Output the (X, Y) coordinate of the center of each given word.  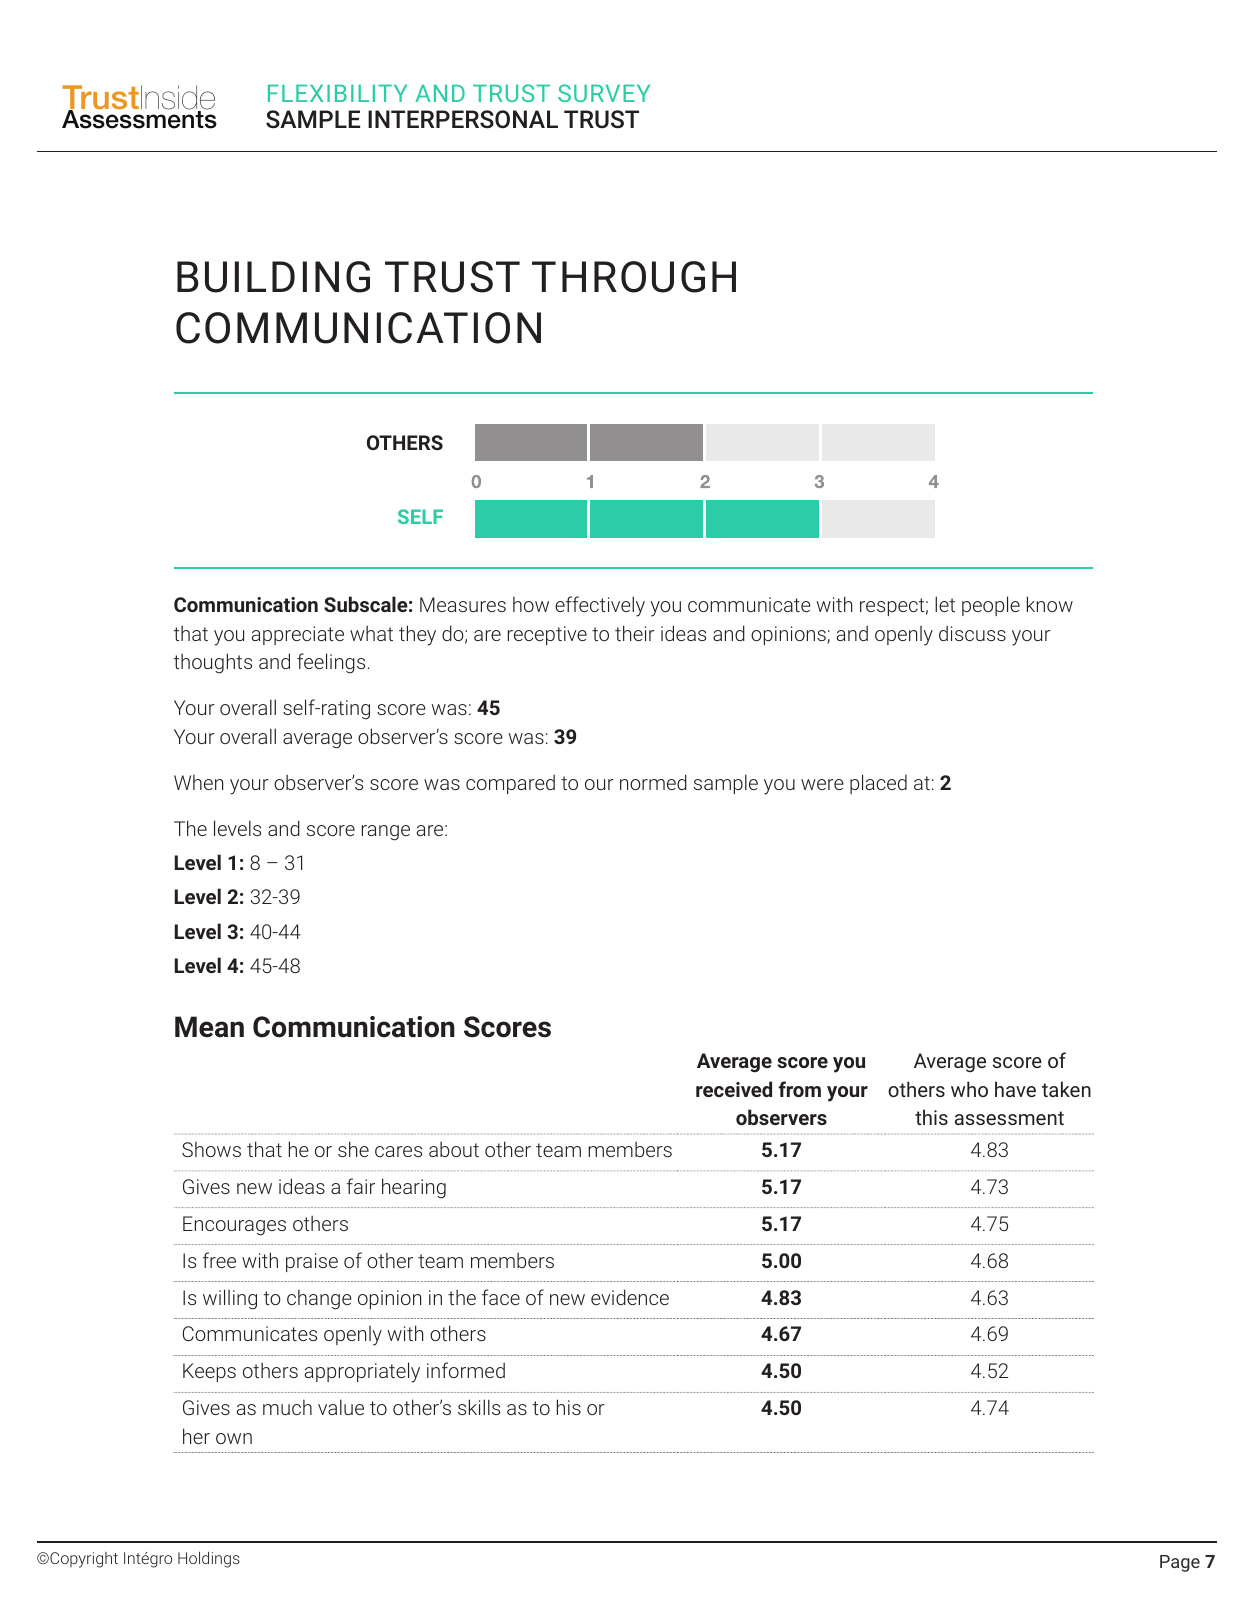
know (1050, 604)
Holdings (209, 1559)
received (734, 1089)
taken (1066, 1089)
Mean (209, 1027)
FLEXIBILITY (337, 93)
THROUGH (634, 277)
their (635, 633)
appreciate (298, 635)
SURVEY (604, 93)
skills (479, 1407)
